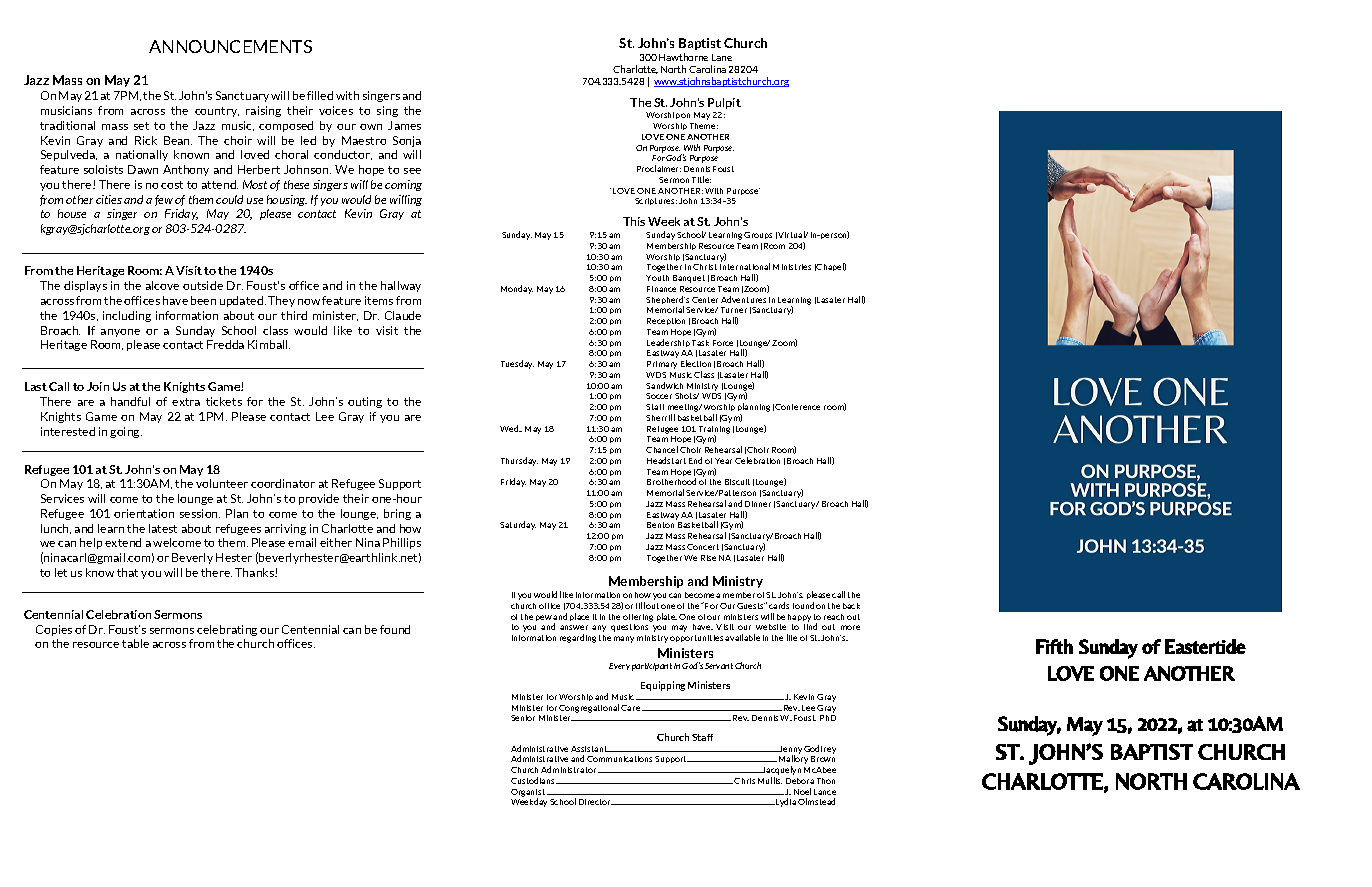  I want to click on alcove, so click(162, 285).
